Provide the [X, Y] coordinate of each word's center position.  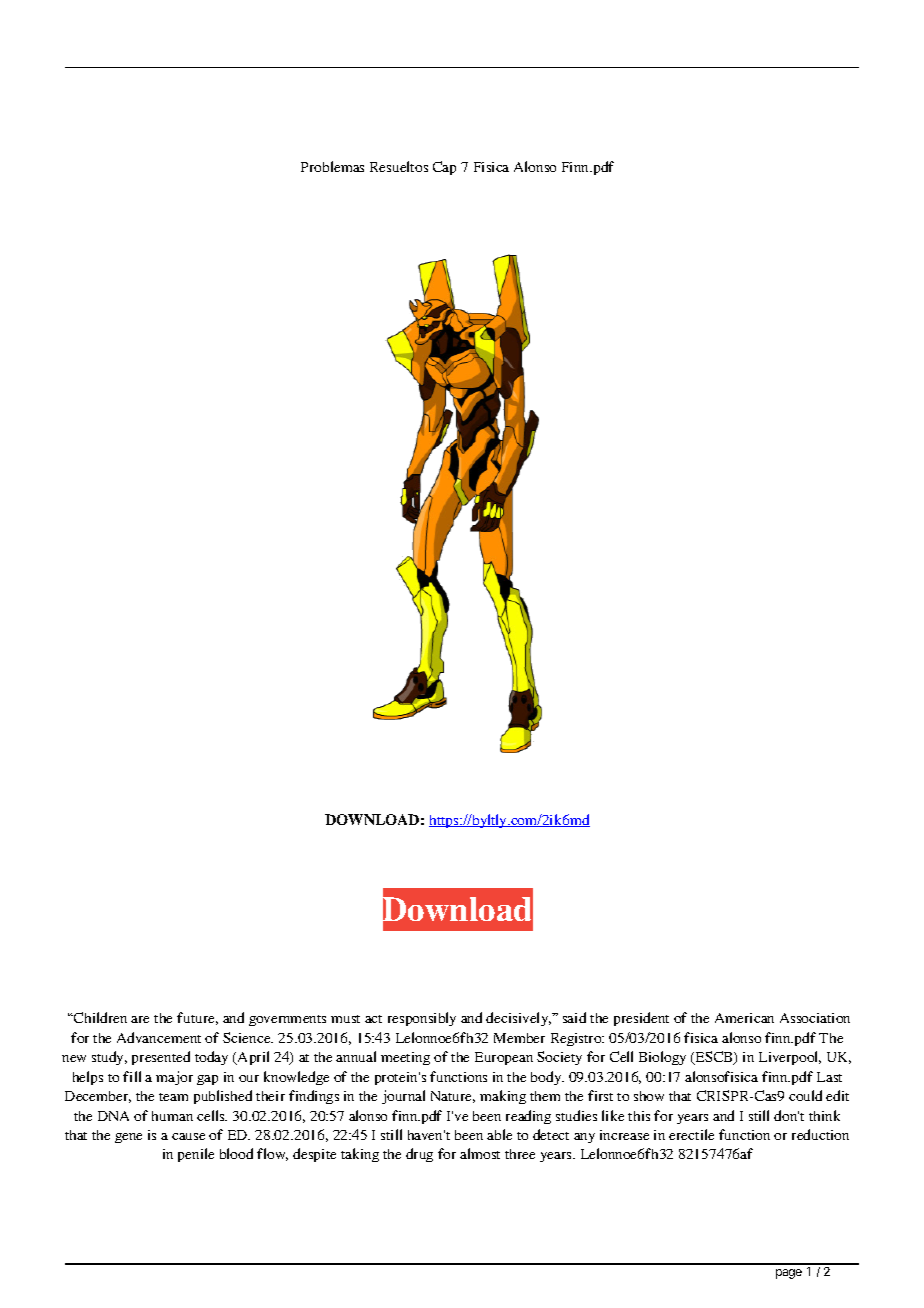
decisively [518, 1019]
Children [99, 1017]
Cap [444, 168]
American [744, 1018]
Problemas [332, 166]
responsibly [422, 1019]
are [140, 1019]
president [641, 1019]
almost [480, 1153]
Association [815, 1018]
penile [196, 1155]
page [789, 1274]
